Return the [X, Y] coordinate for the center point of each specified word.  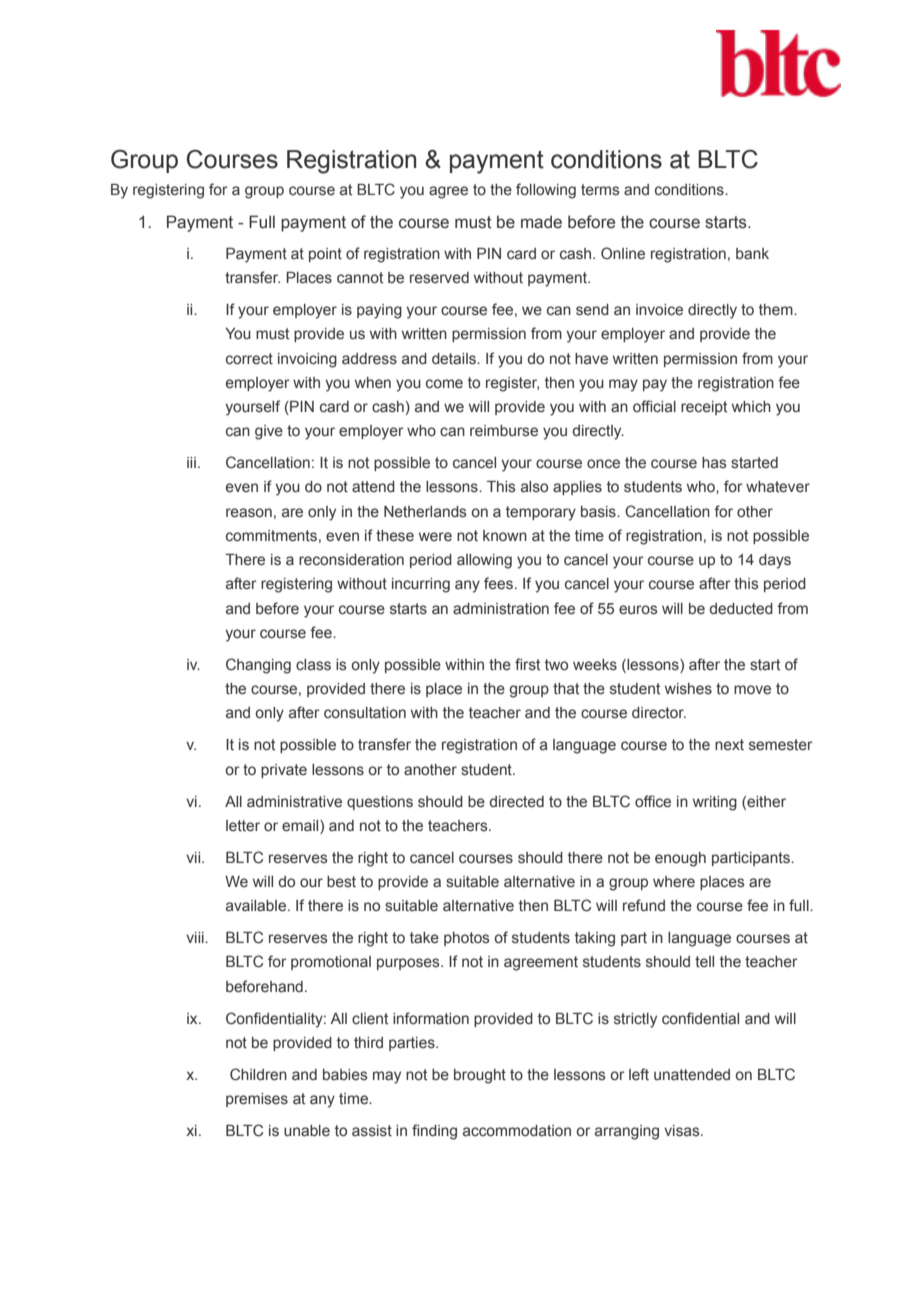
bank [752, 254]
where [674, 882]
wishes [688, 689]
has [714, 463]
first [527, 664]
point [325, 255]
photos [467, 939]
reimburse [504, 431]
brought [480, 1076]
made [541, 222]
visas [683, 1131]
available [257, 906]
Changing [258, 666]
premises [257, 1100]
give [269, 432]
